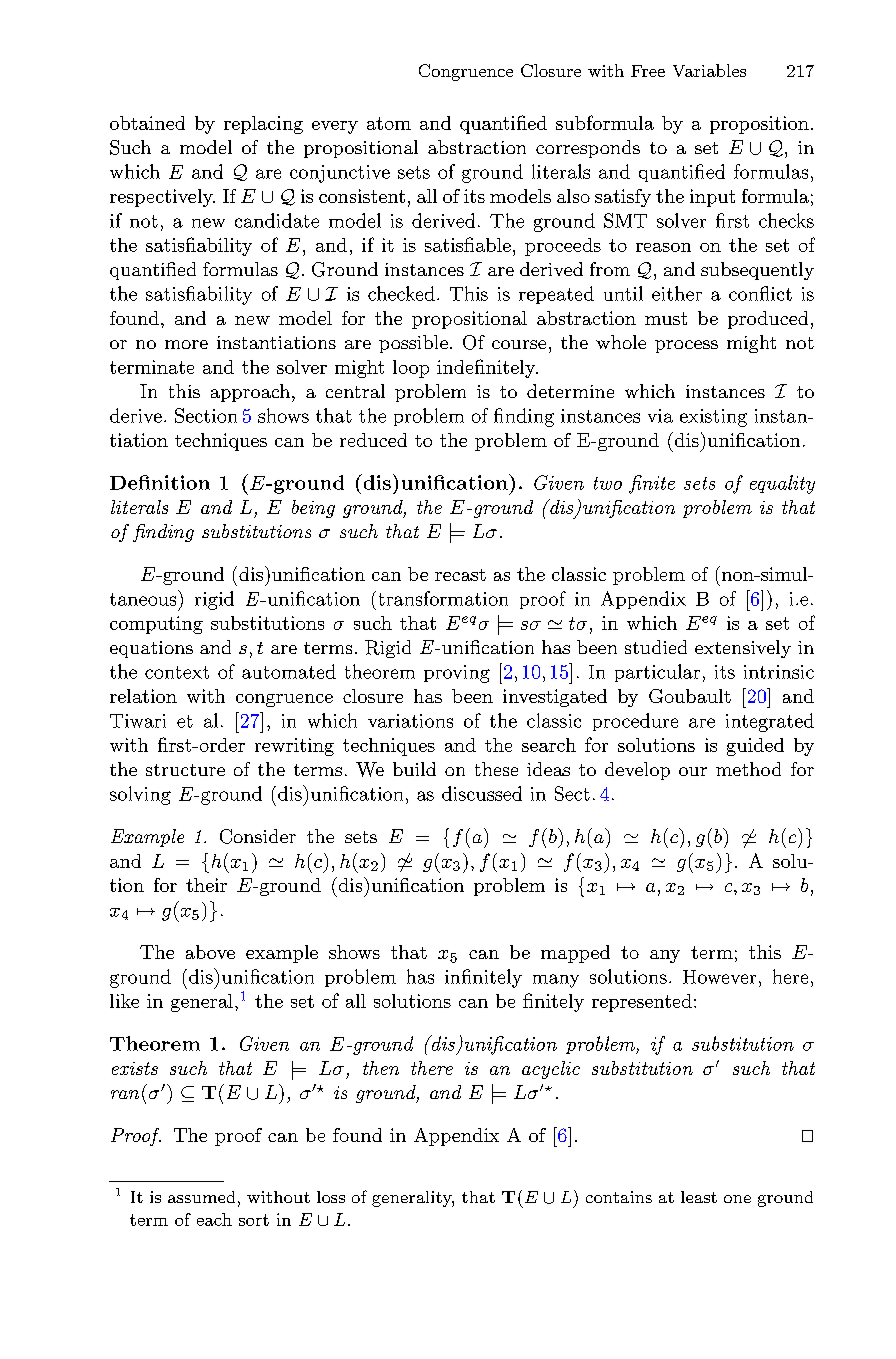 Image resolution: width=896 pixels, height=1359 pixels. Describe the element at coordinates (713, 418) in the page. I see `existing` at that location.
